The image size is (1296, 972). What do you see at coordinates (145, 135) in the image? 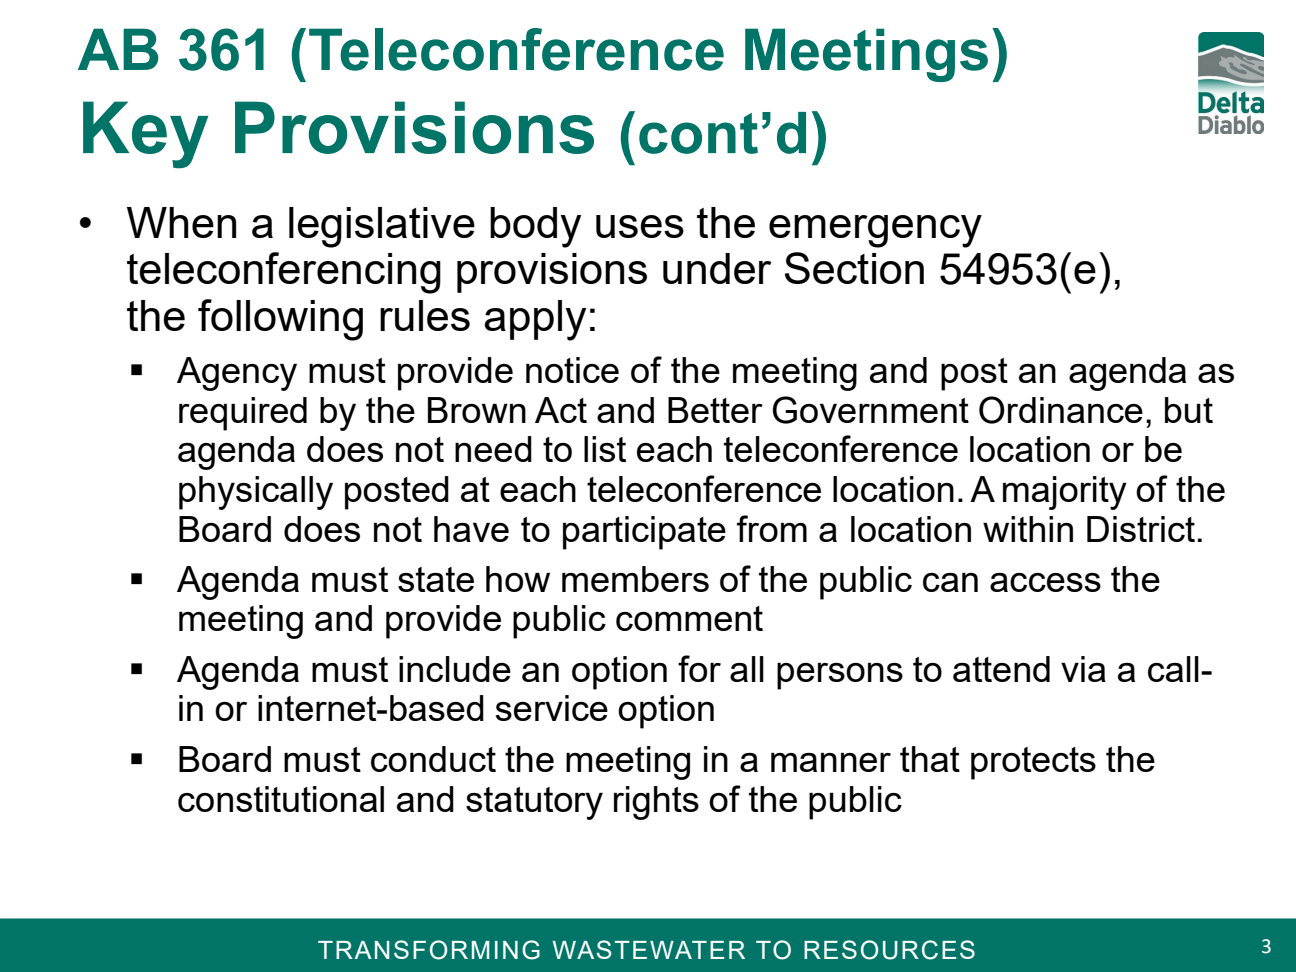
I see `Key` at bounding box center [145, 135].
